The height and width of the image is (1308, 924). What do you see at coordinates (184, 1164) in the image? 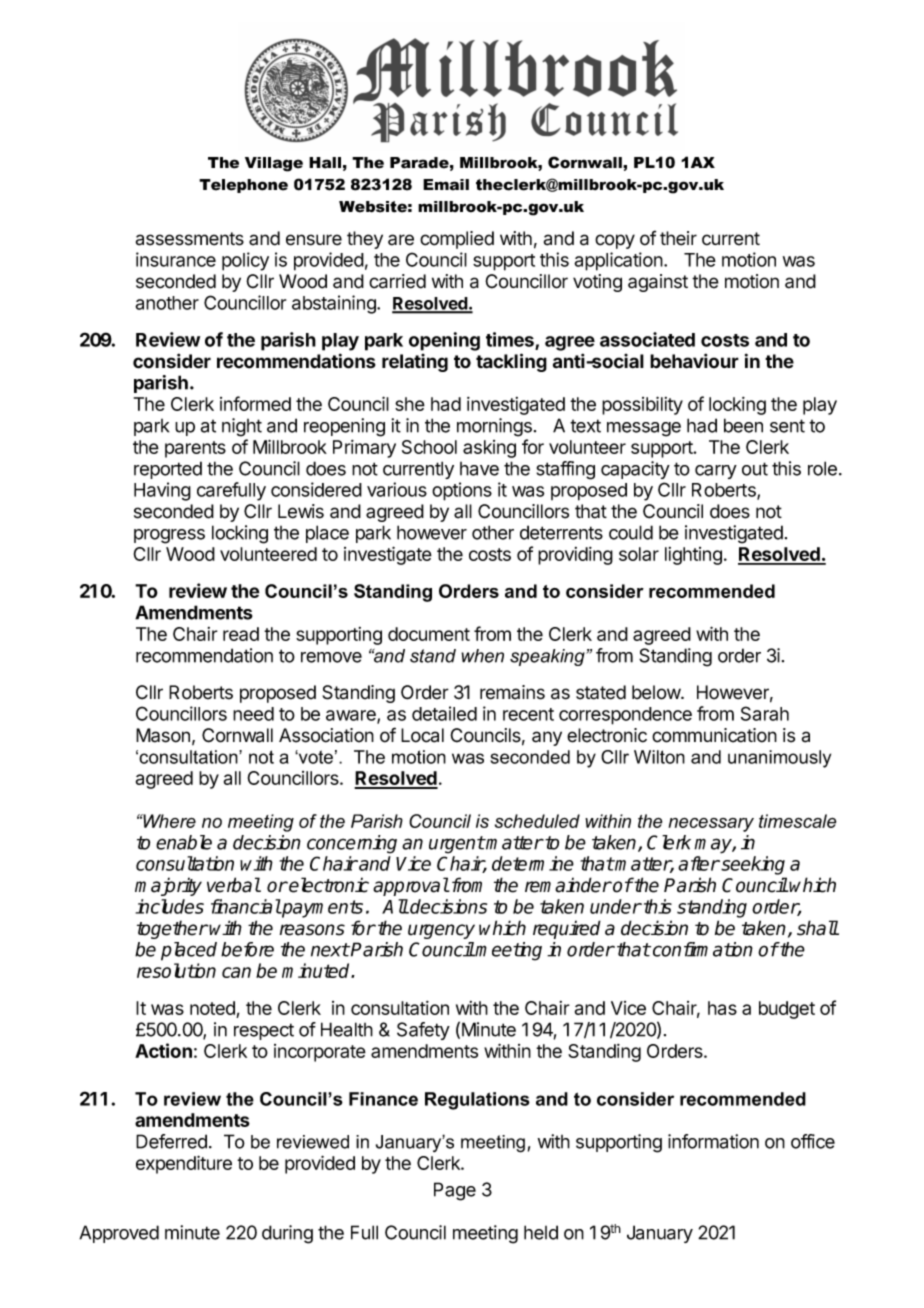
I see `expenditure` at bounding box center [184, 1164].
